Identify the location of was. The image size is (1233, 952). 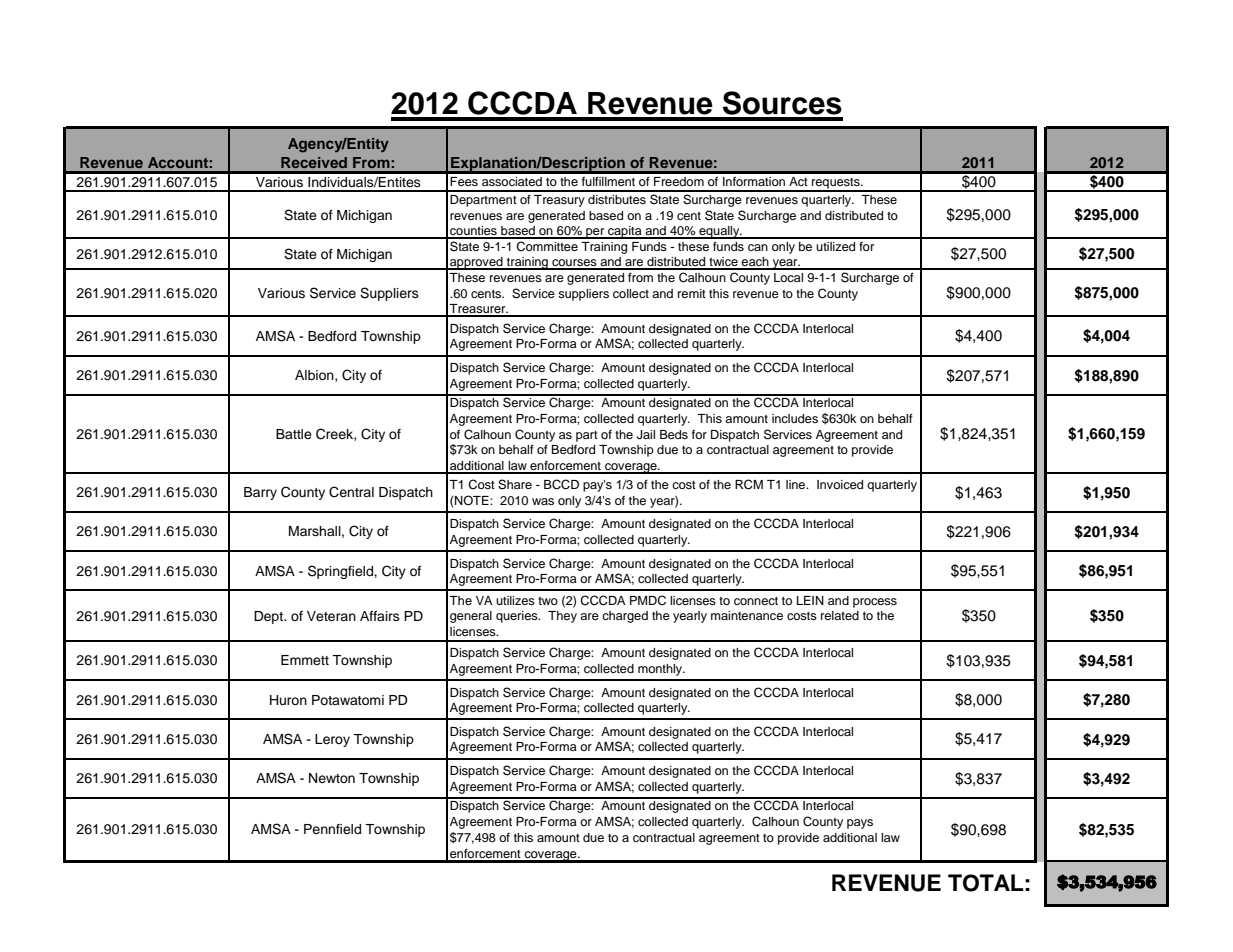
(543, 501).
